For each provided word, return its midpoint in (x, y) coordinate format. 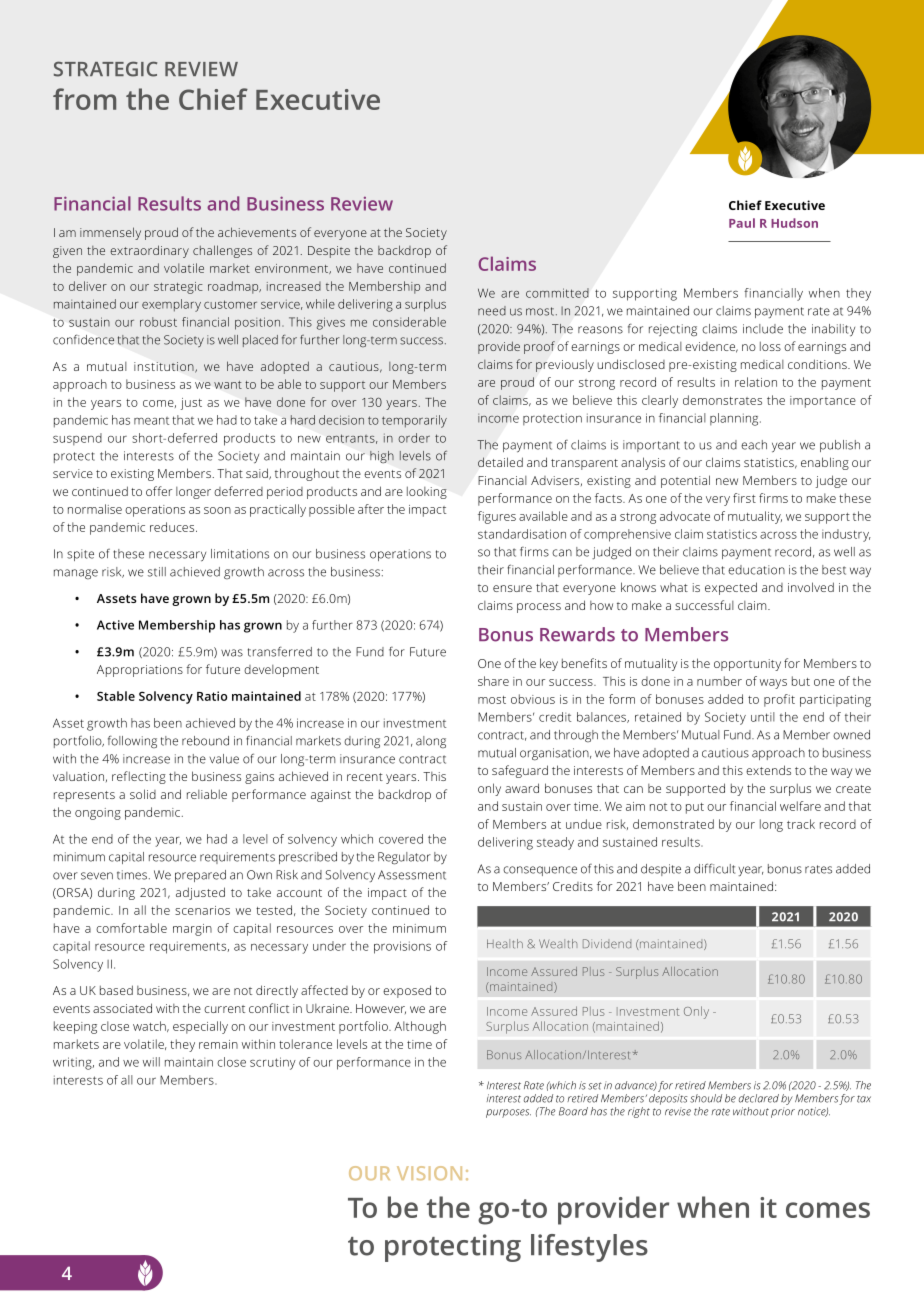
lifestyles (589, 1248)
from (84, 99)
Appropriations (140, 671)
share (493, 681)
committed (557, 293)
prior (783, 1113)
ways (773, 684)
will (151, 1062)
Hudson (794, 223)
